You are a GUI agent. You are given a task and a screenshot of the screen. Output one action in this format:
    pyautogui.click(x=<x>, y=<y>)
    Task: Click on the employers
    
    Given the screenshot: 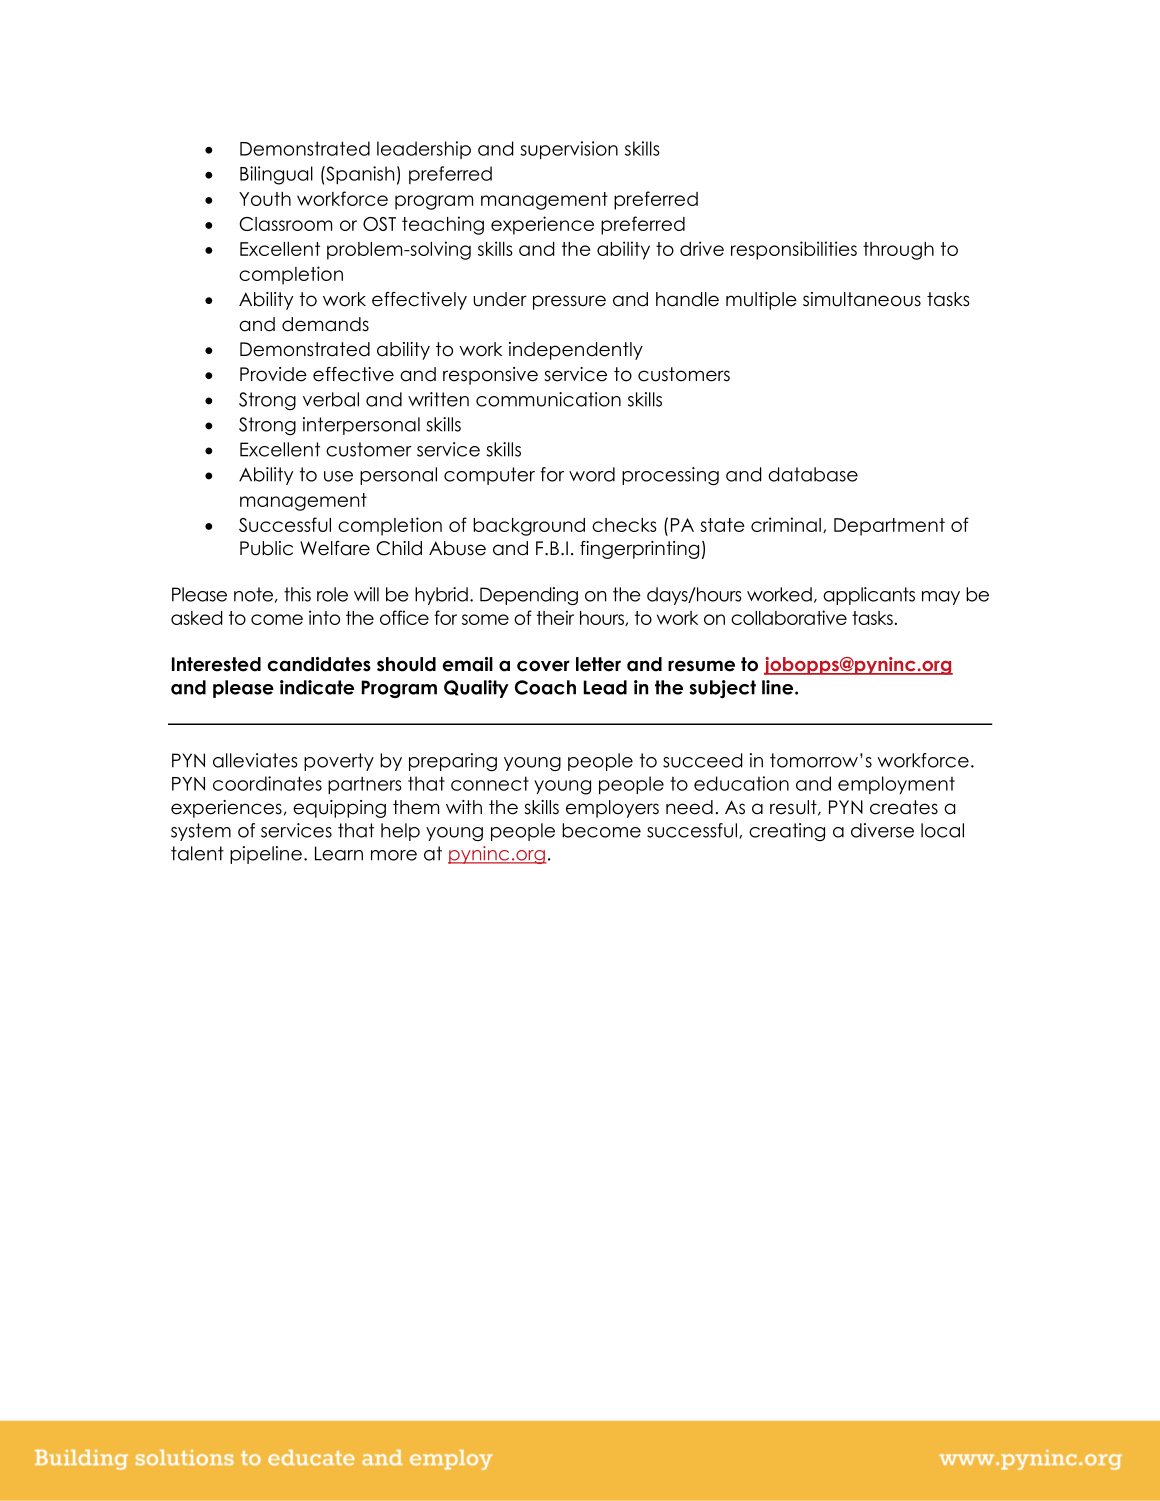 What is the action you would take?
    pyautogui.click(x=612, y=809)
